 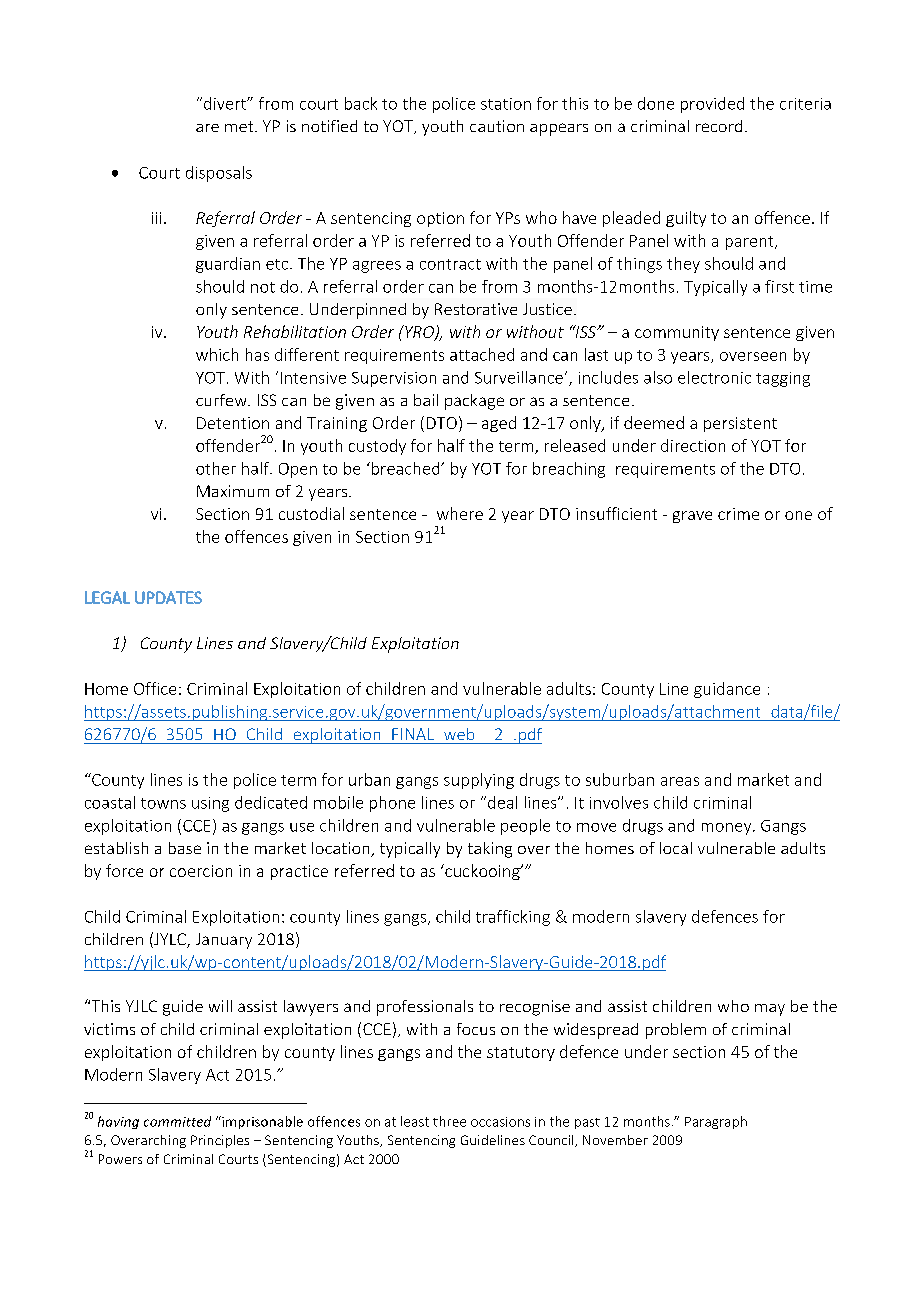 I want to click on met, so click(x=240, y=126).
